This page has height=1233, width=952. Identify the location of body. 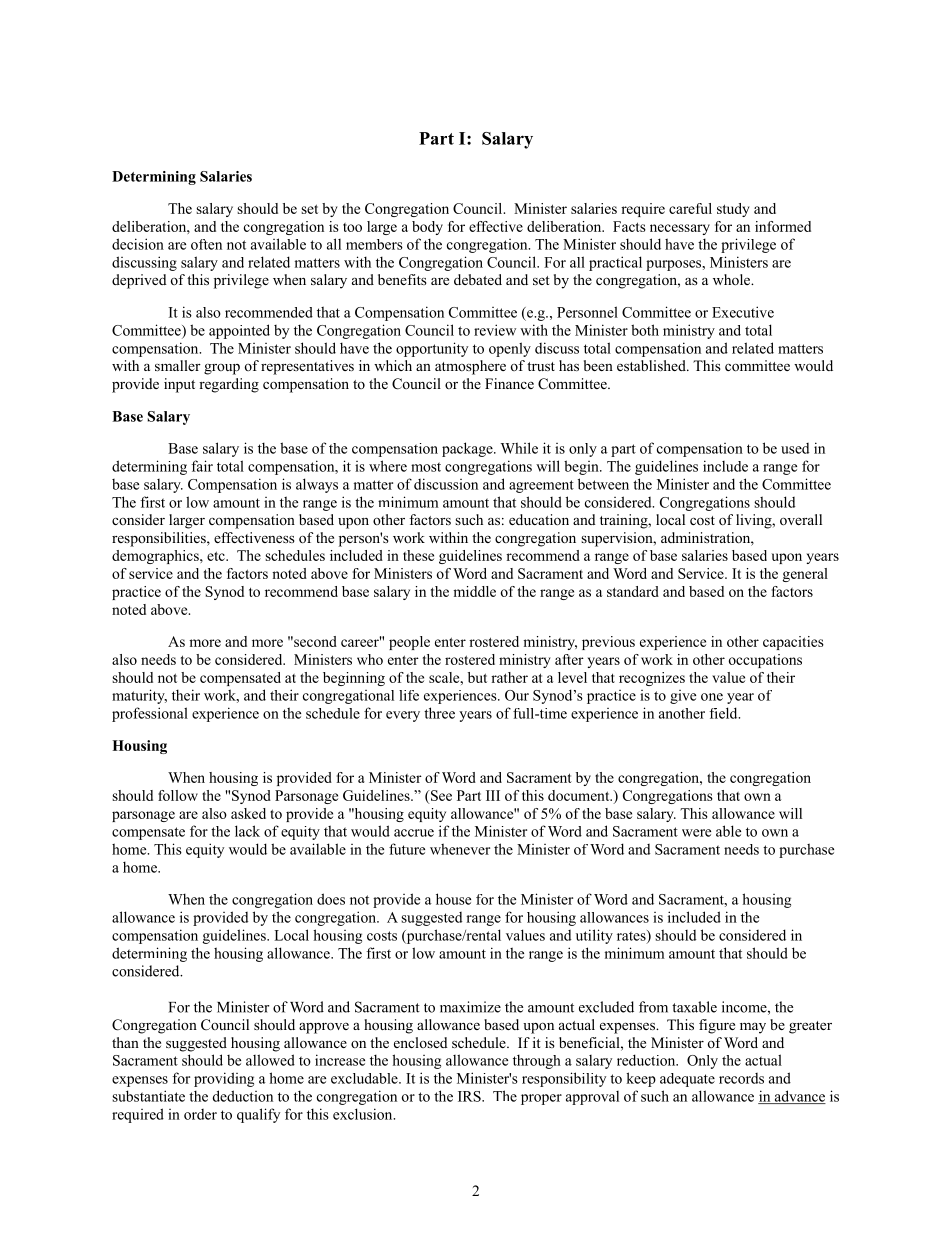
(427, 228).
